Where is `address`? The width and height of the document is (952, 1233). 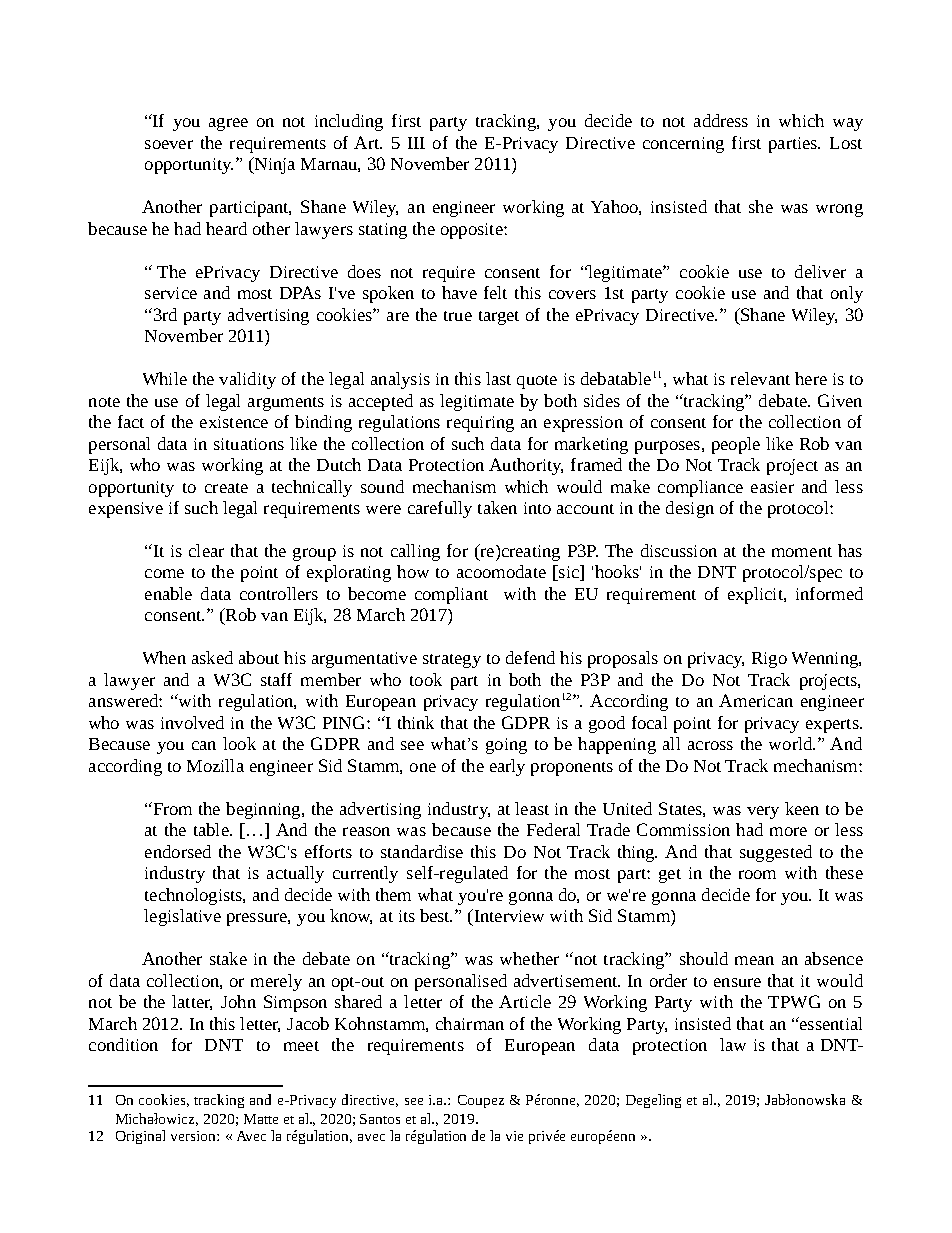 address is located at coordinates (721, 120).
